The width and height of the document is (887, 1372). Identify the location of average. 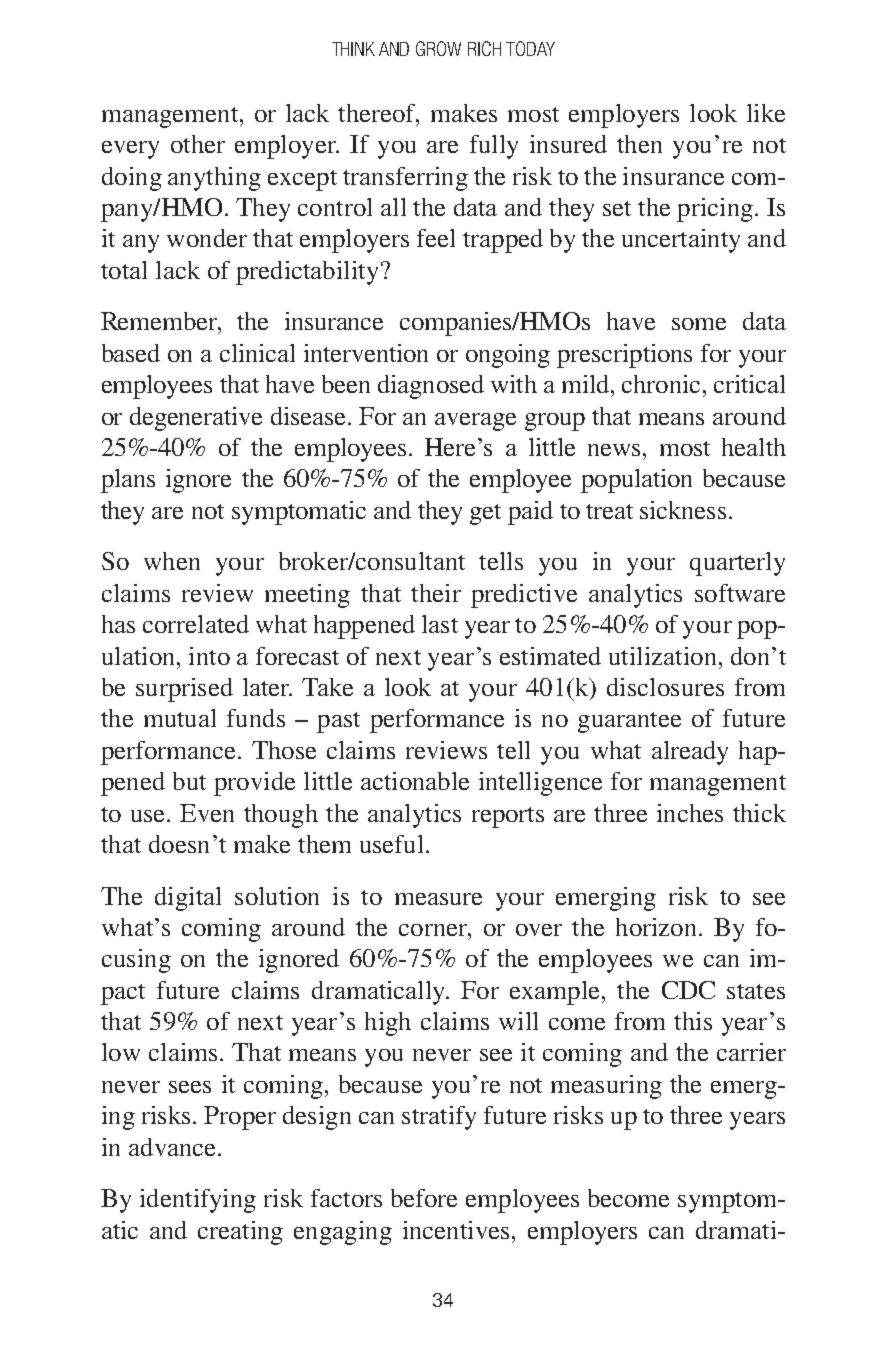
(475, 422).
